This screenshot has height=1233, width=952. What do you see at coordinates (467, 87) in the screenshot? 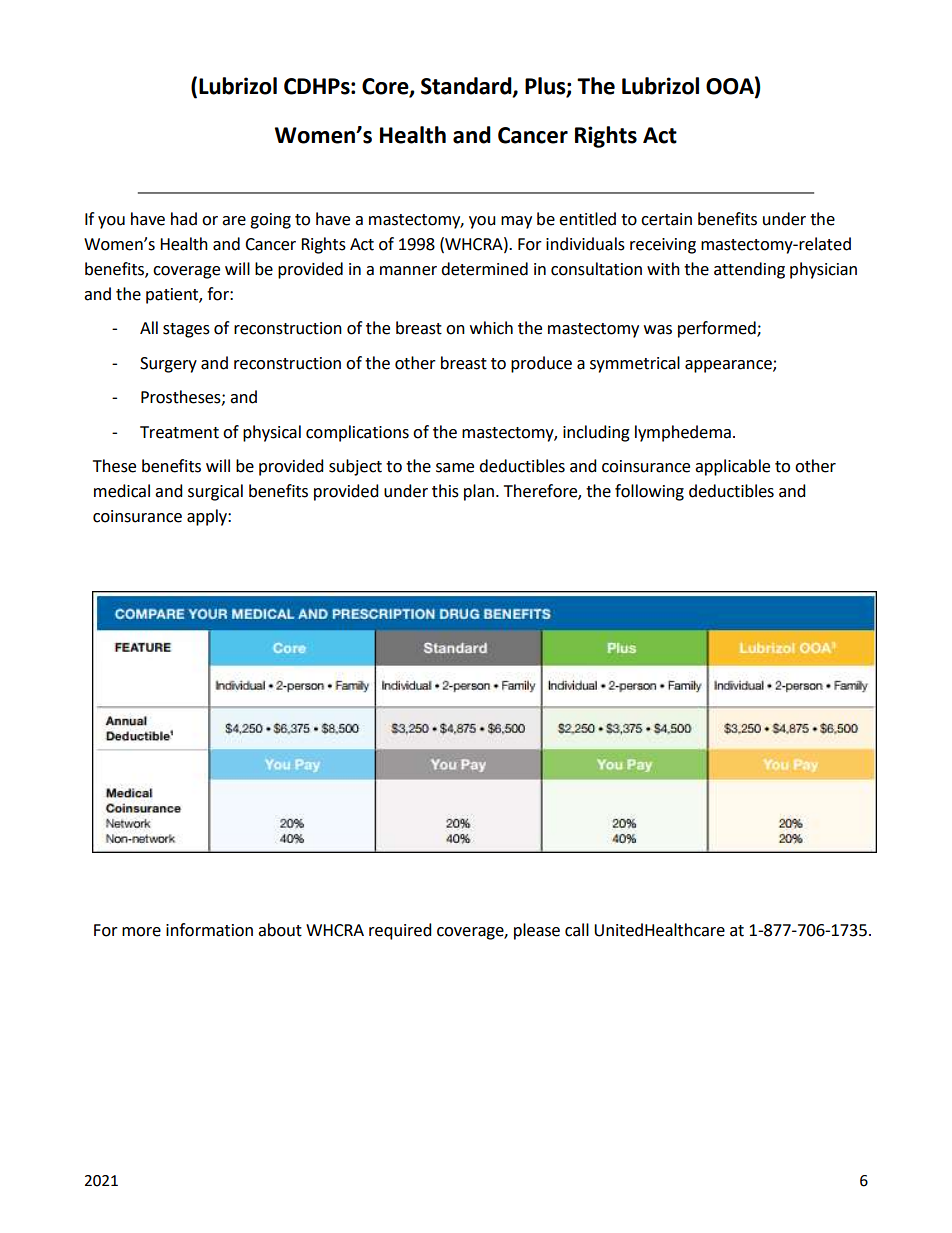
I see `Standard` at bounding box center [467, 87].
